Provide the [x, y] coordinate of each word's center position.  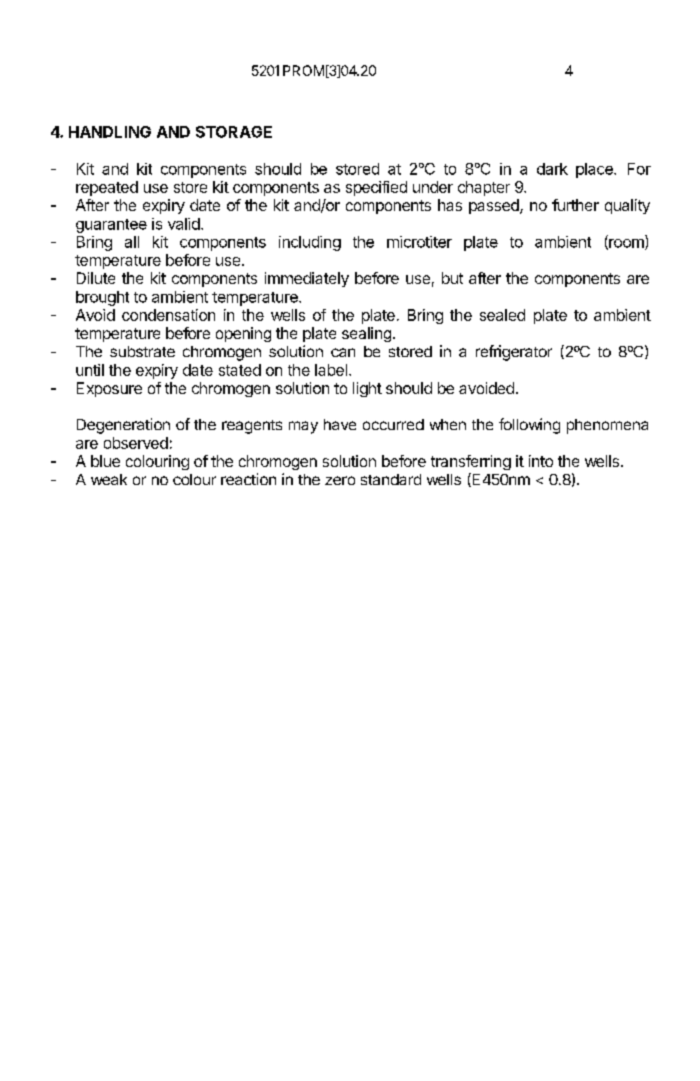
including [310, 243]
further [575, 205]
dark [552, 169]
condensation [168, 315]
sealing [366, 334]
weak [109, 479]
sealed [502, 315]
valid [184, 224]
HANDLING [110, 132]
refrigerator [514, 353]
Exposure [109, 389]
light [367, 389]
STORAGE [234, 132]
